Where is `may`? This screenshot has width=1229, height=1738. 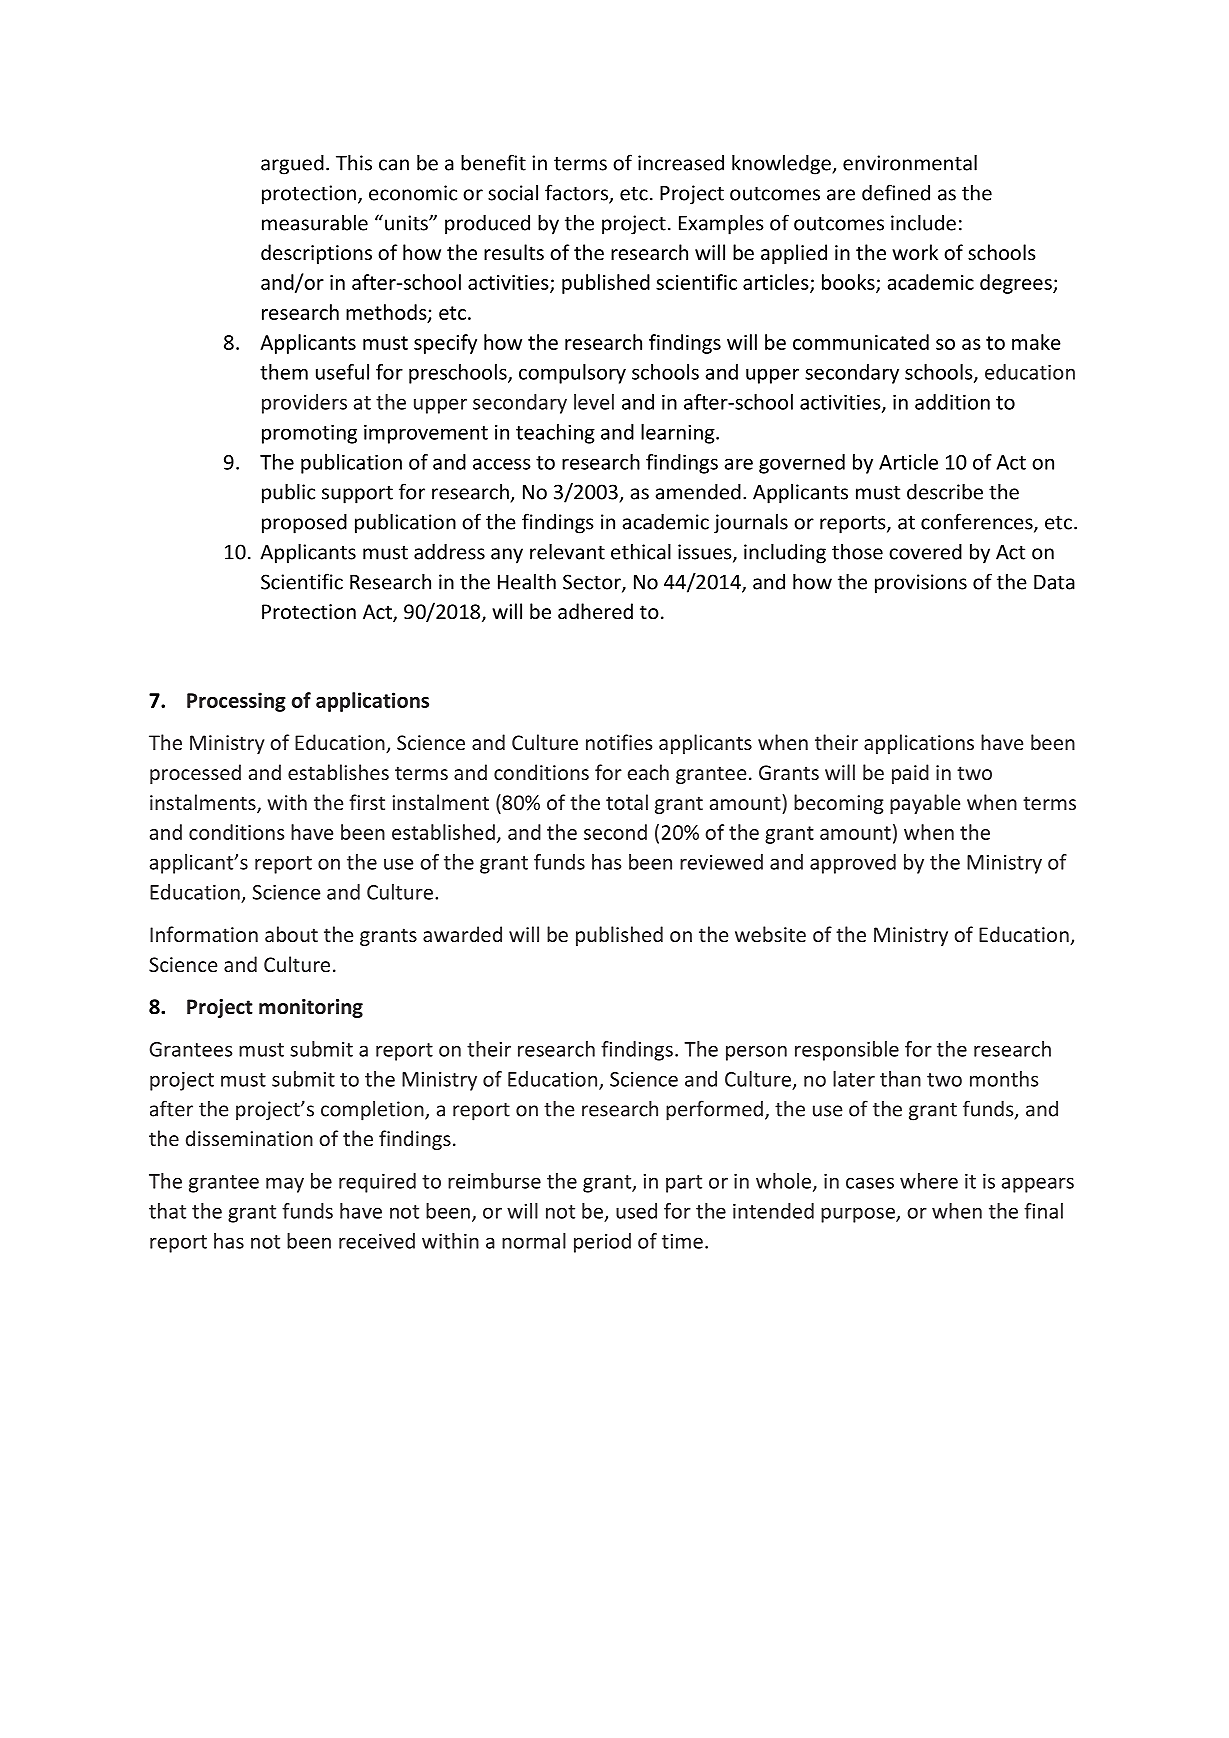 may is located at coordinates (285, 1185).
